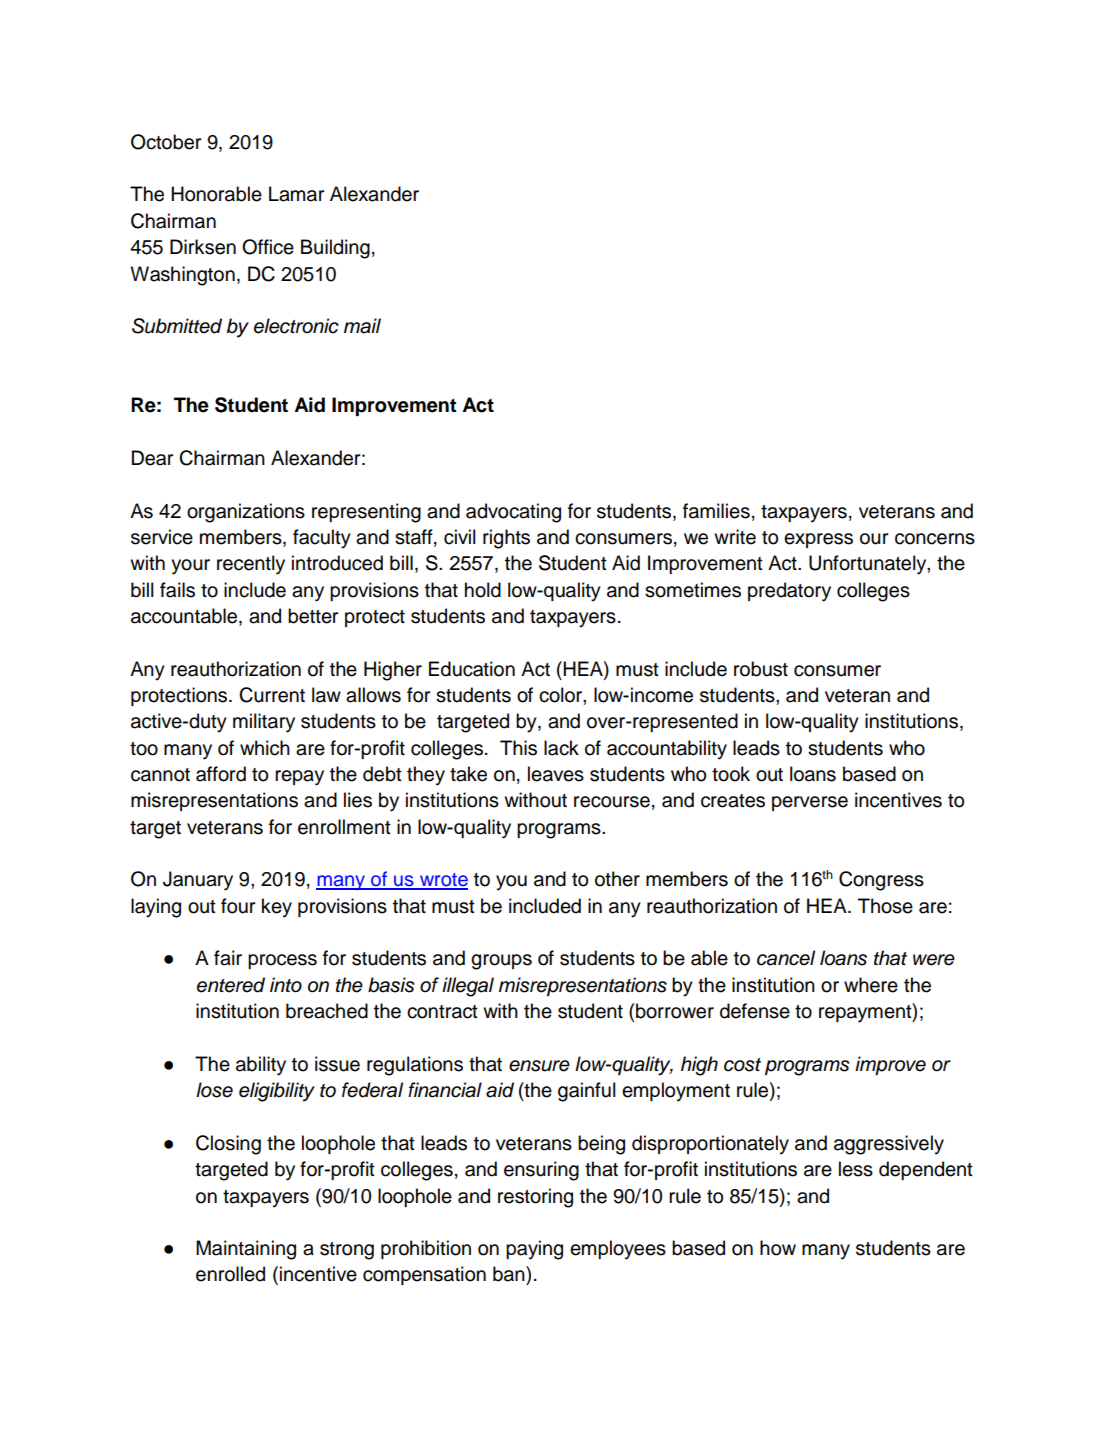 This screenshot has width=1108, height=1434. What do you see at coordinates (818, 540) in the screenshot?
I see `express` at bounding box center [818, 540].
